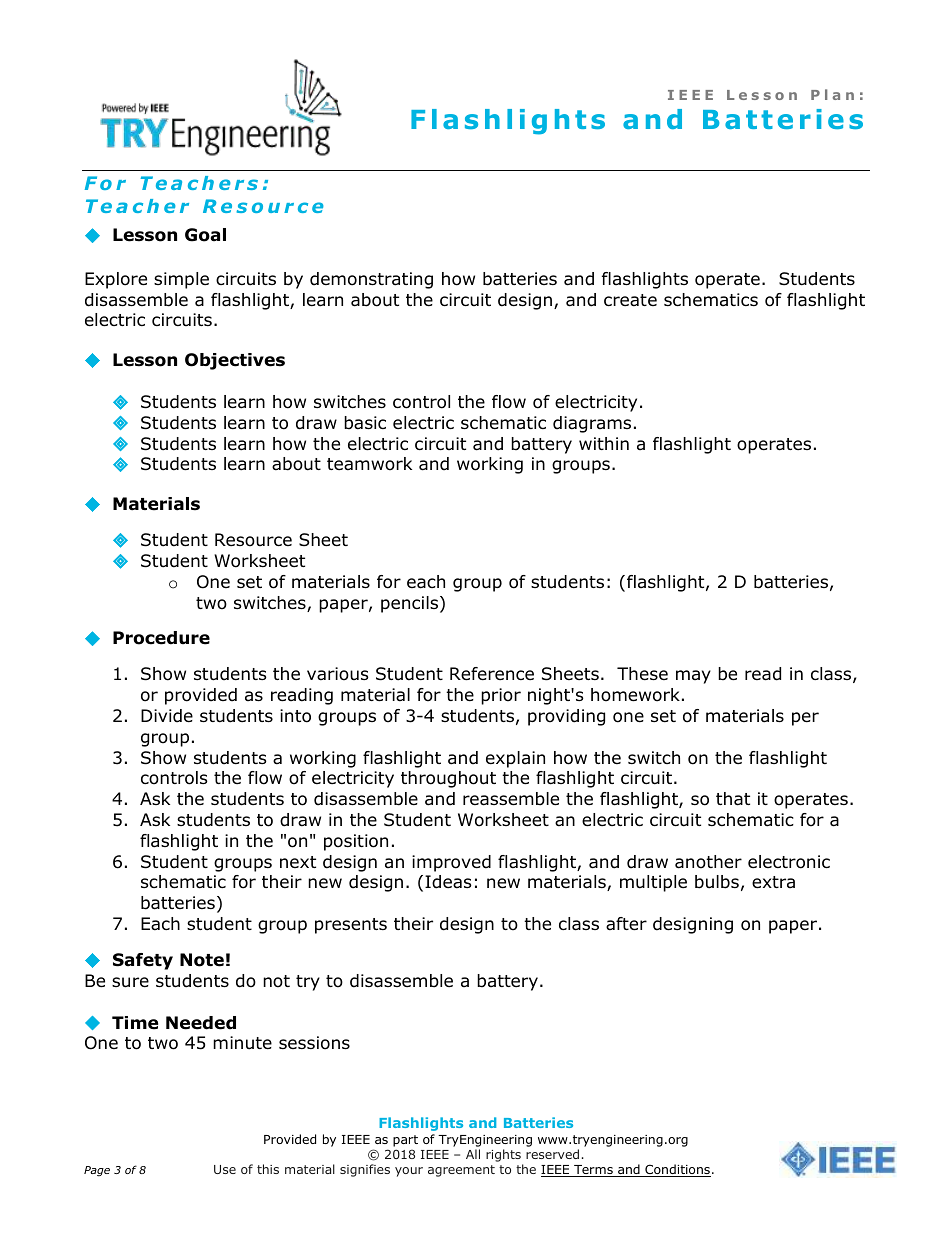 The height and width of the screenshot is (1233, 952). Describe the element at coordinates (677, 1170) in the screenshot. I see `Conditions` at that location.
